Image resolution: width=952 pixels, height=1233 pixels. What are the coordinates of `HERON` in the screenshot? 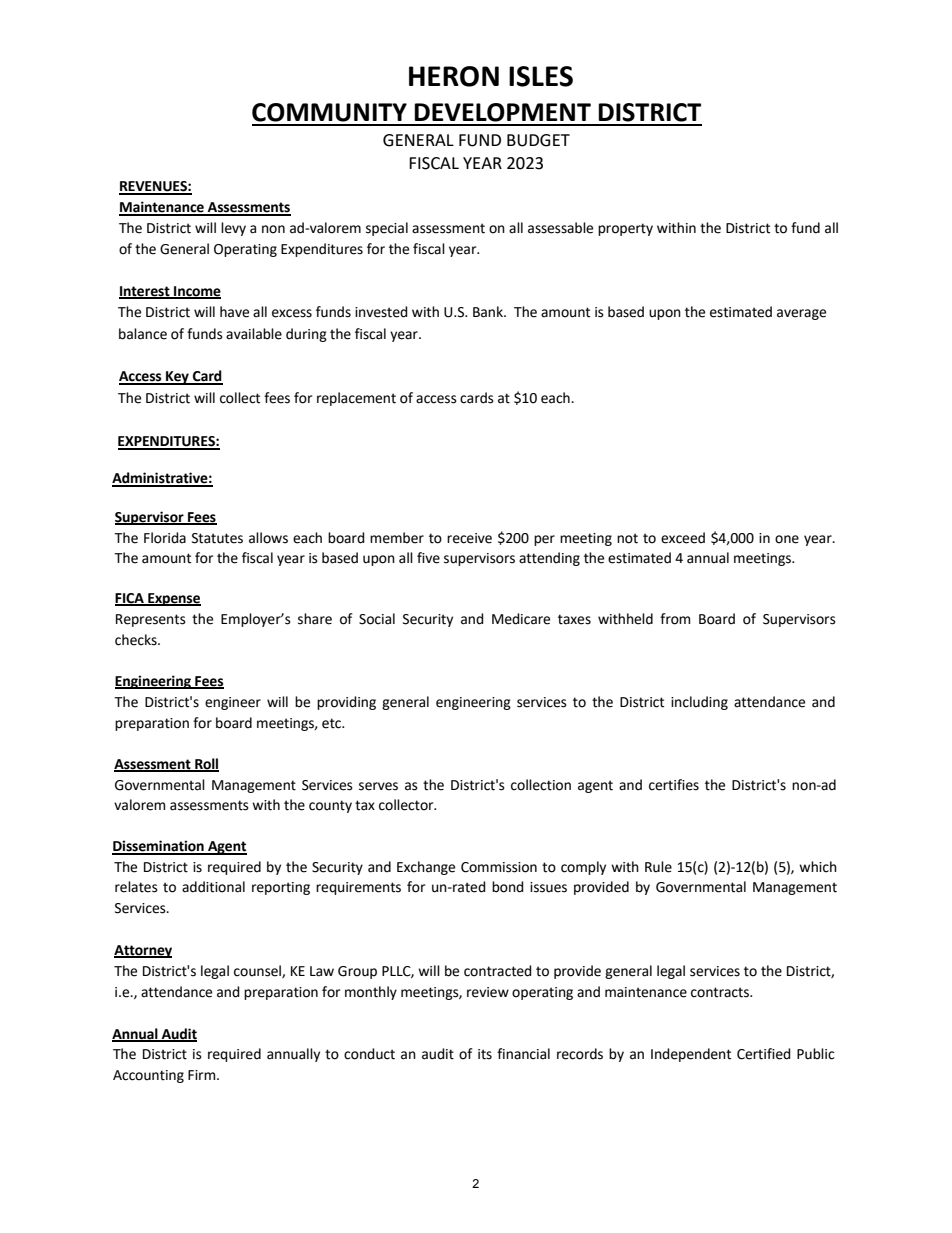 It's located at (454, 76).
